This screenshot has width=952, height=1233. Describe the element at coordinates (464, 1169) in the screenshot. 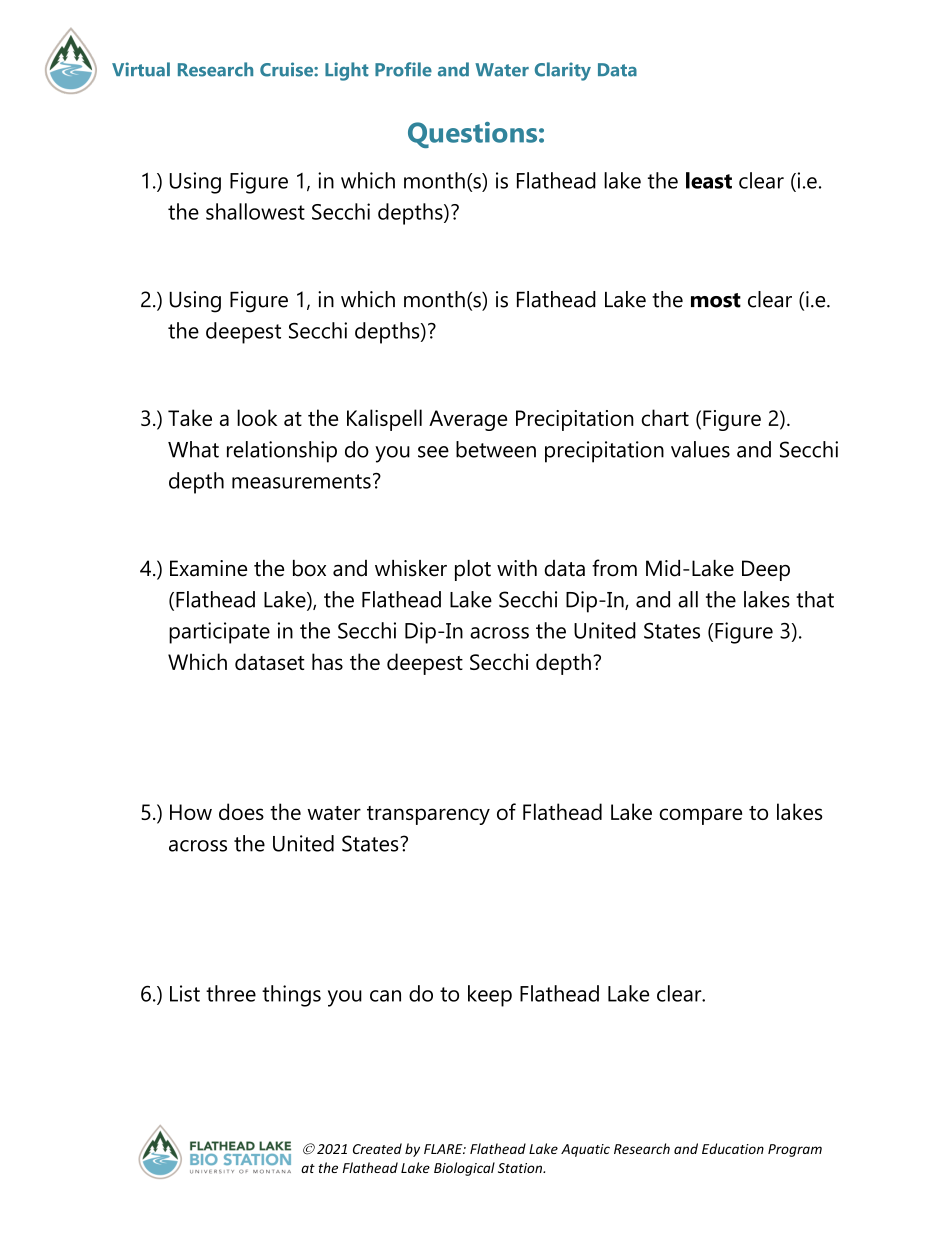

I see `Biological` at that location.
